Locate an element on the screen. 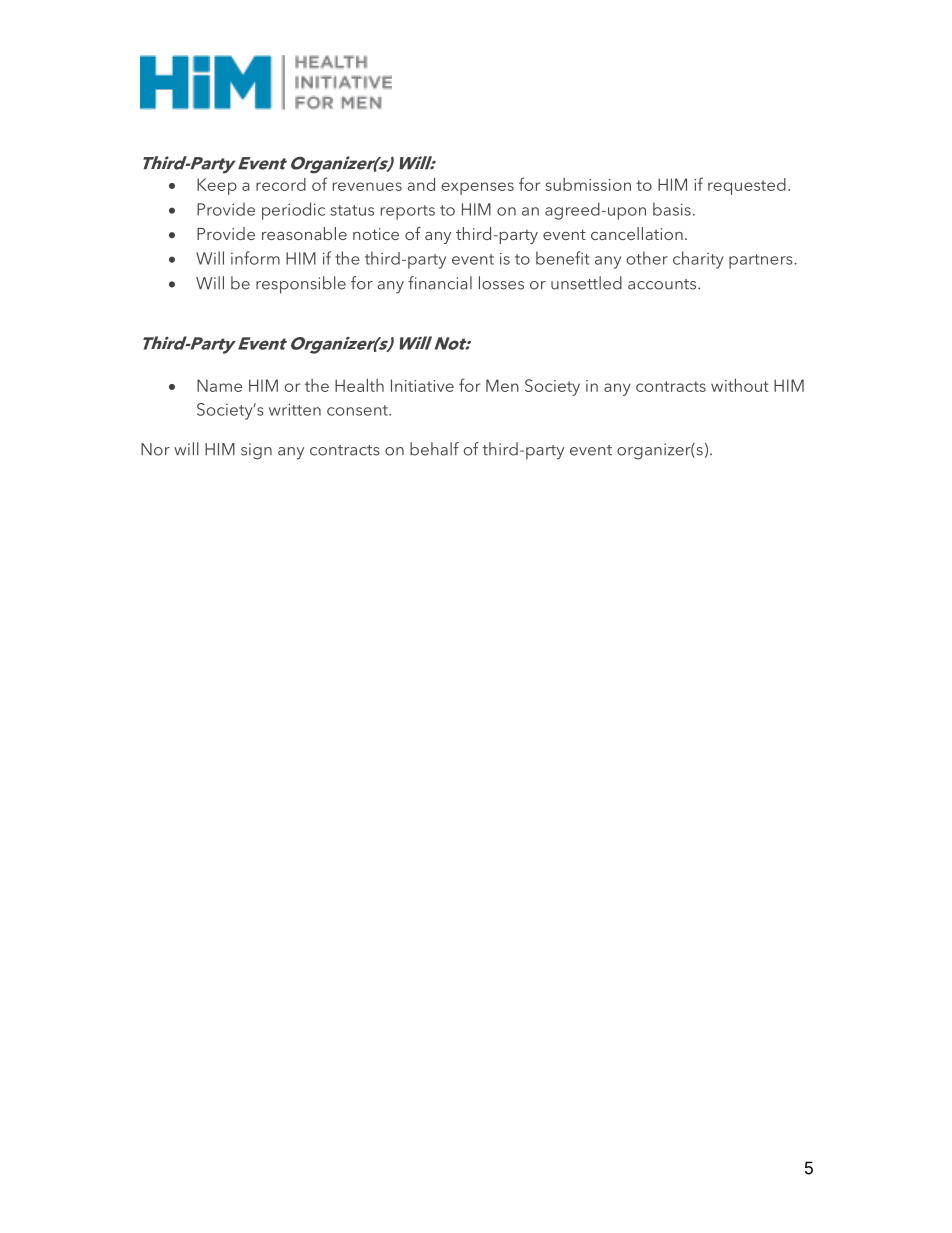 The width and height of the screenshot is (952, 1233). accounts is located at coordinates (663, 284).
